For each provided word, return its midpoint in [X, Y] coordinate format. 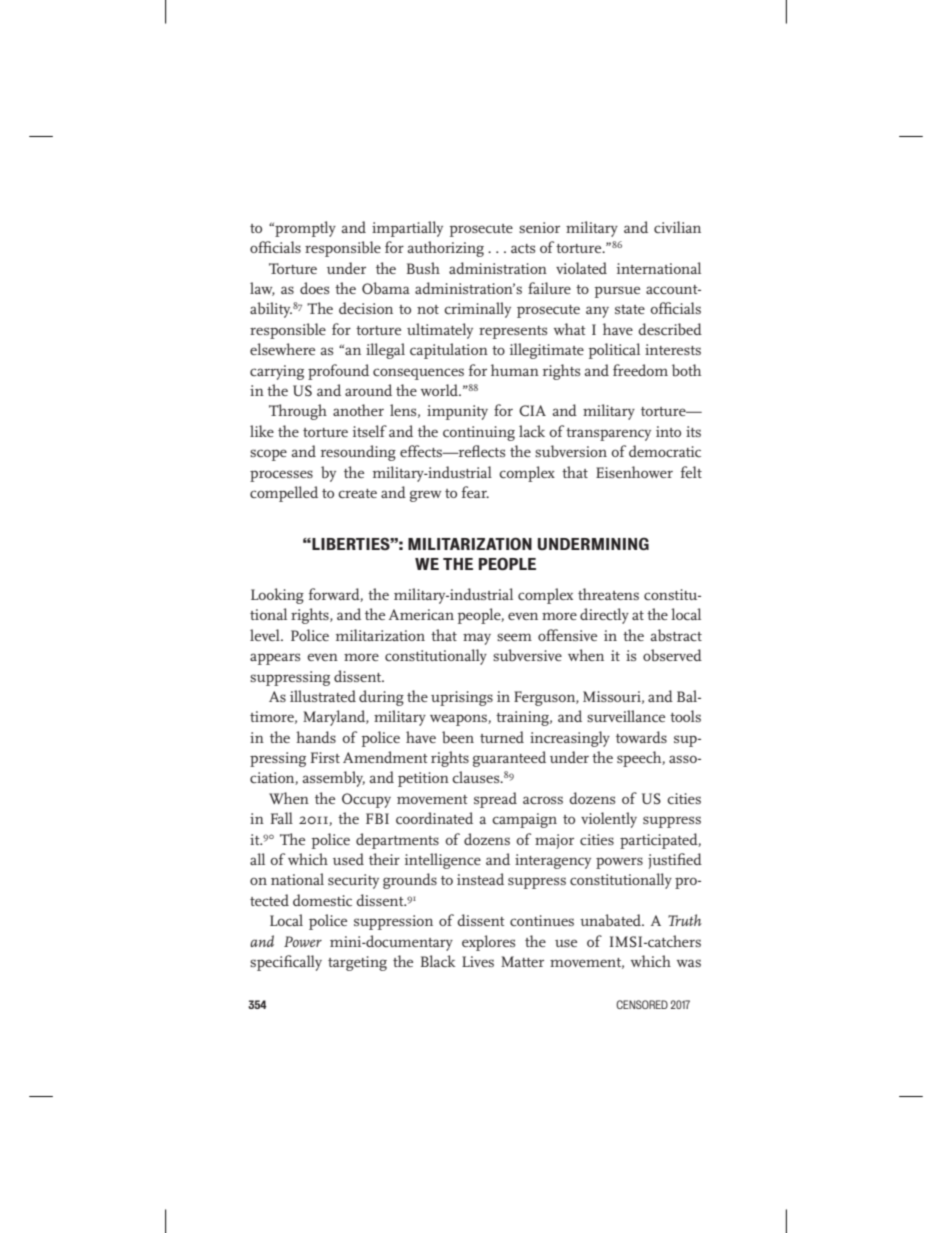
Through [298, 412]
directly [604, 616]
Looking [277, 596]
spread [495, 800]
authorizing [445, 249]
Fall [282, 818]
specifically [286, 963]
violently [609, 820]
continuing [479, 433]
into [668, 431]
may [477, 639]
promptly [304, 229]
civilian [677, 227]
